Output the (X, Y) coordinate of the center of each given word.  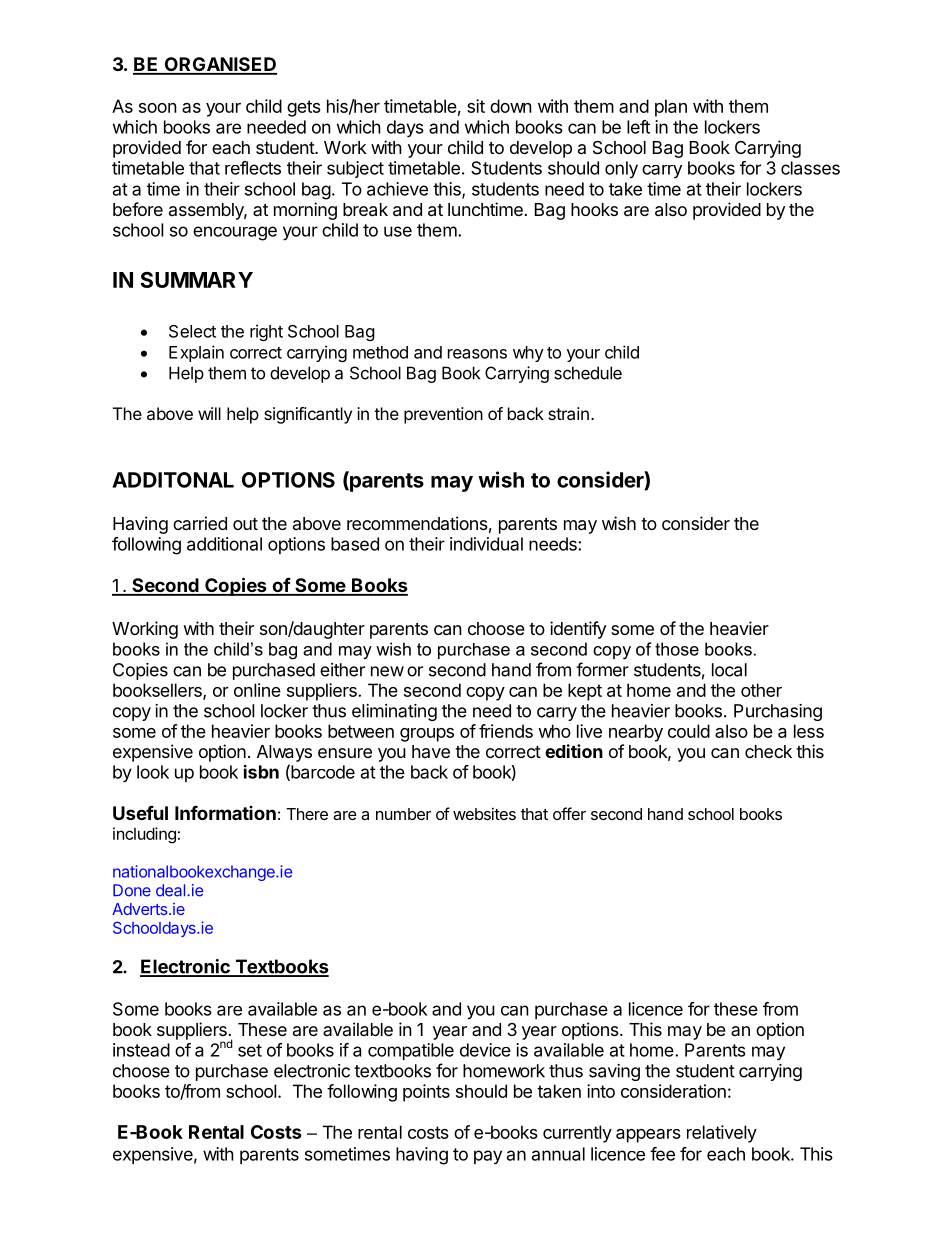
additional (224, 544)
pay (488, 1157)
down (511, 106)
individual (486, 544)
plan (671, 108)
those (677, 649)
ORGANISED (219, 65)
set (250, 1050)
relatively (722, 1134)
